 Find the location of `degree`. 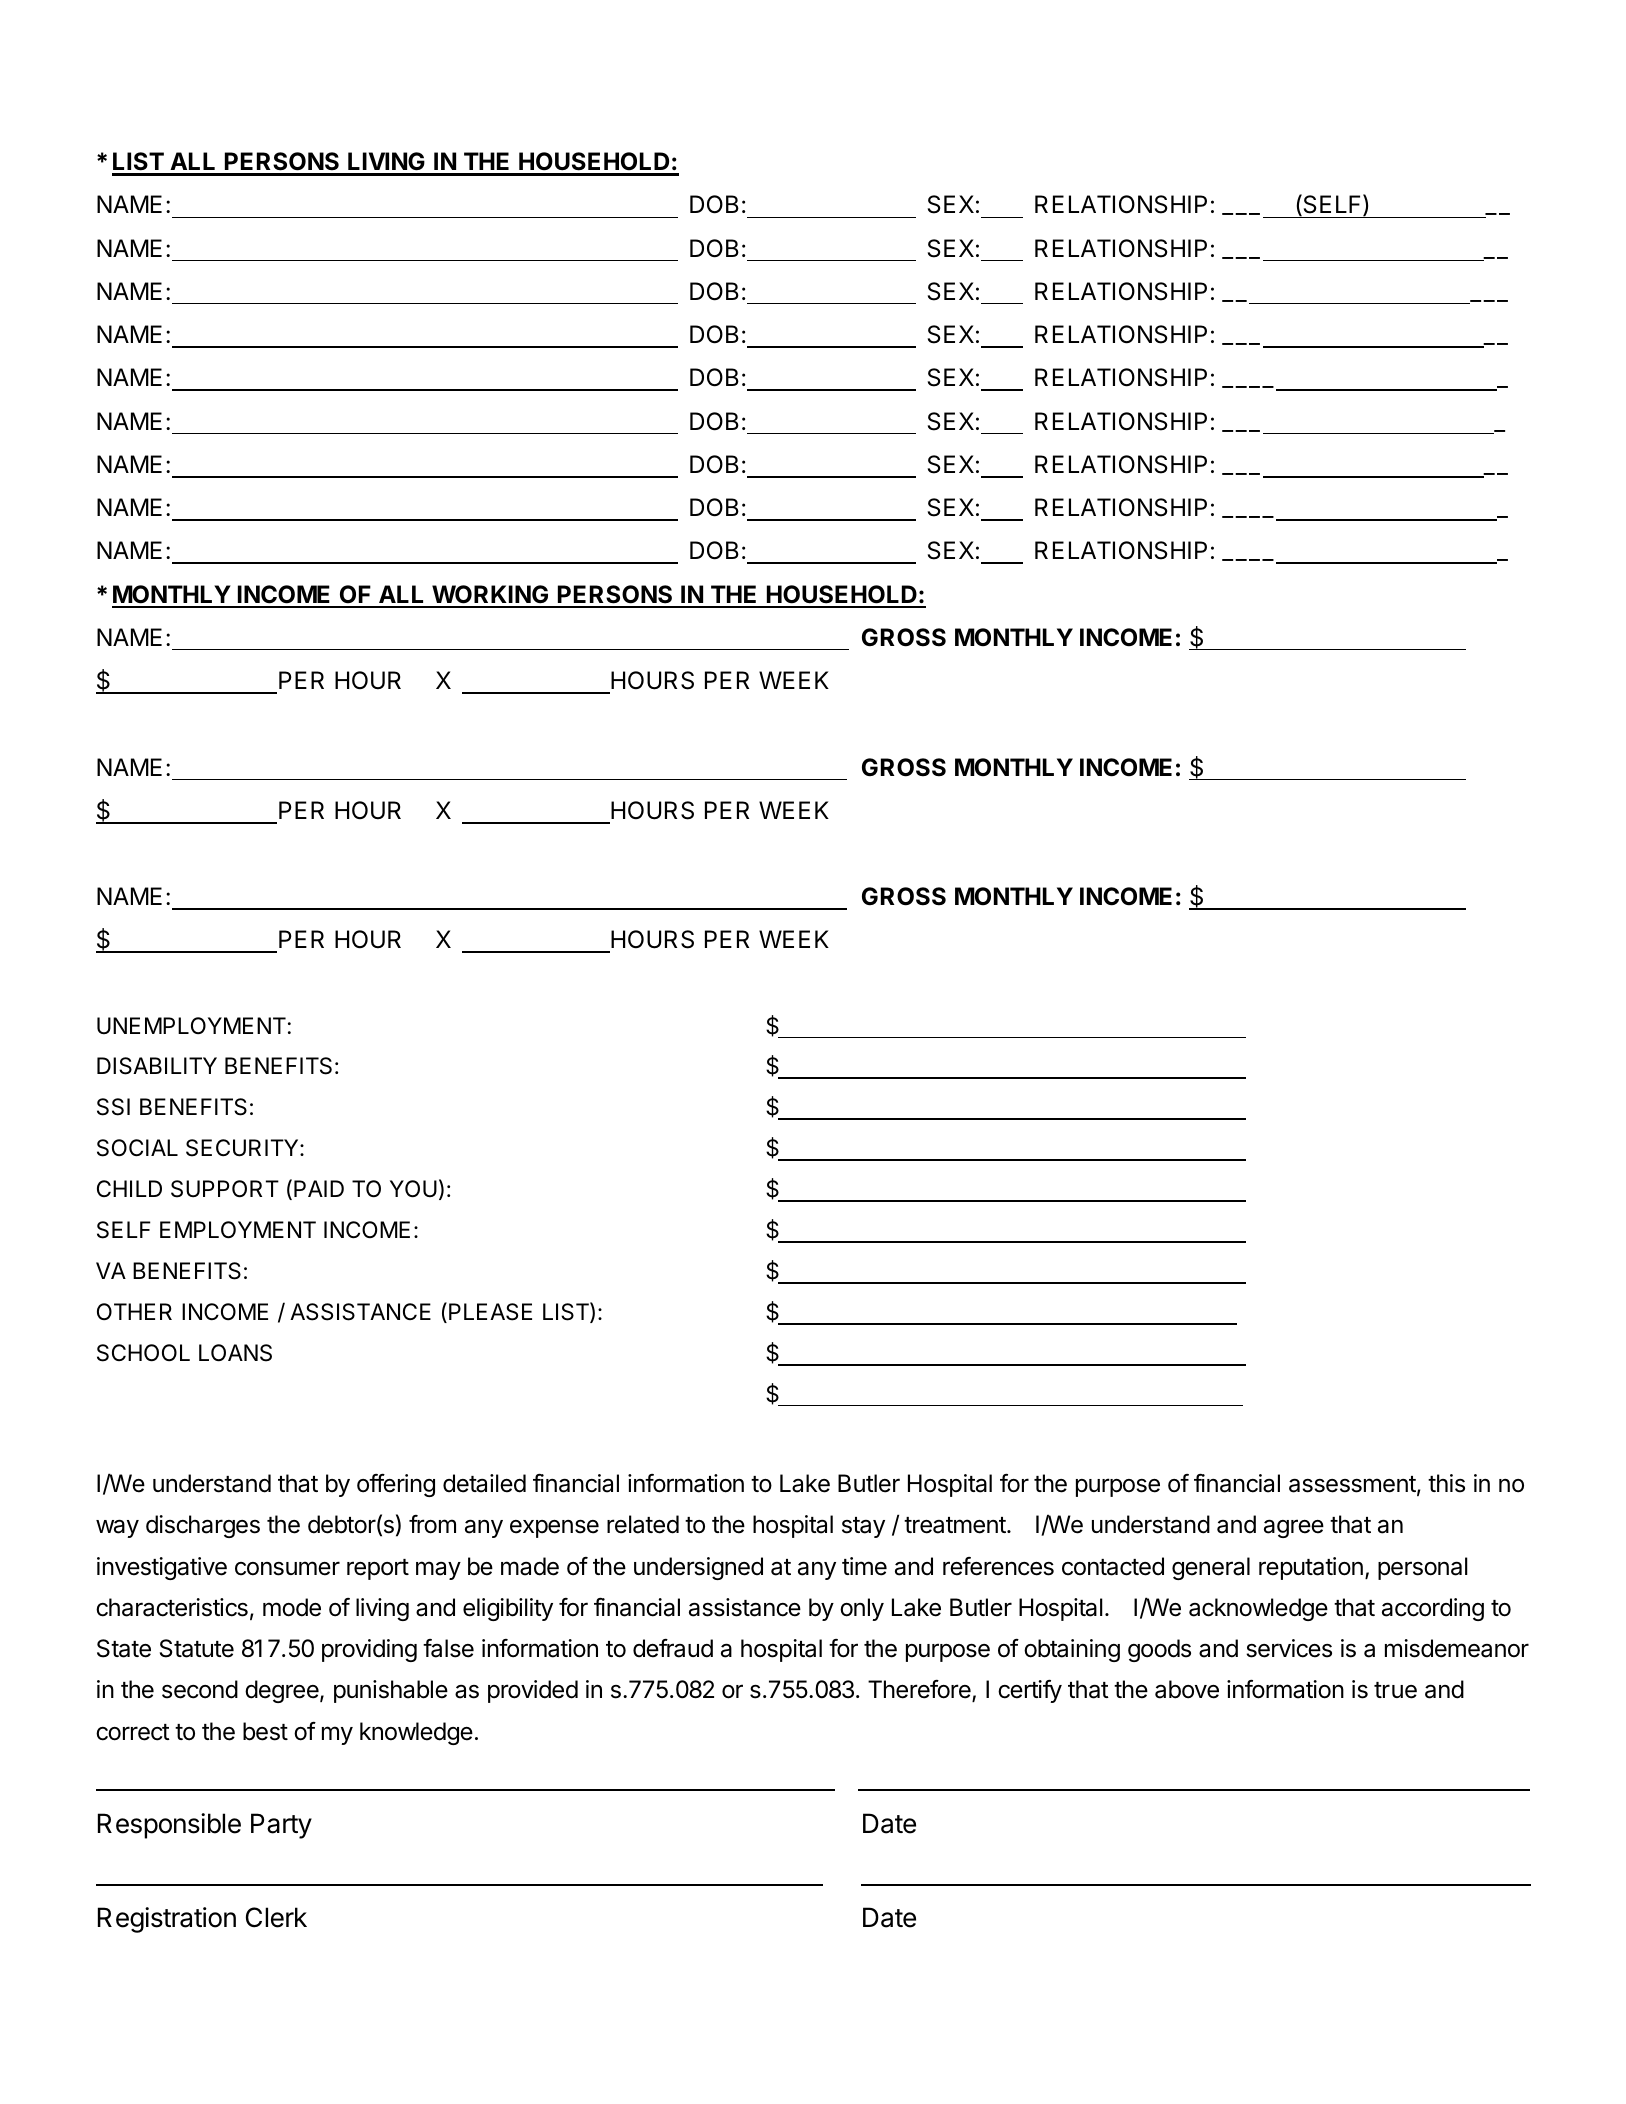

degree is located at coordinates (283, 1691).
